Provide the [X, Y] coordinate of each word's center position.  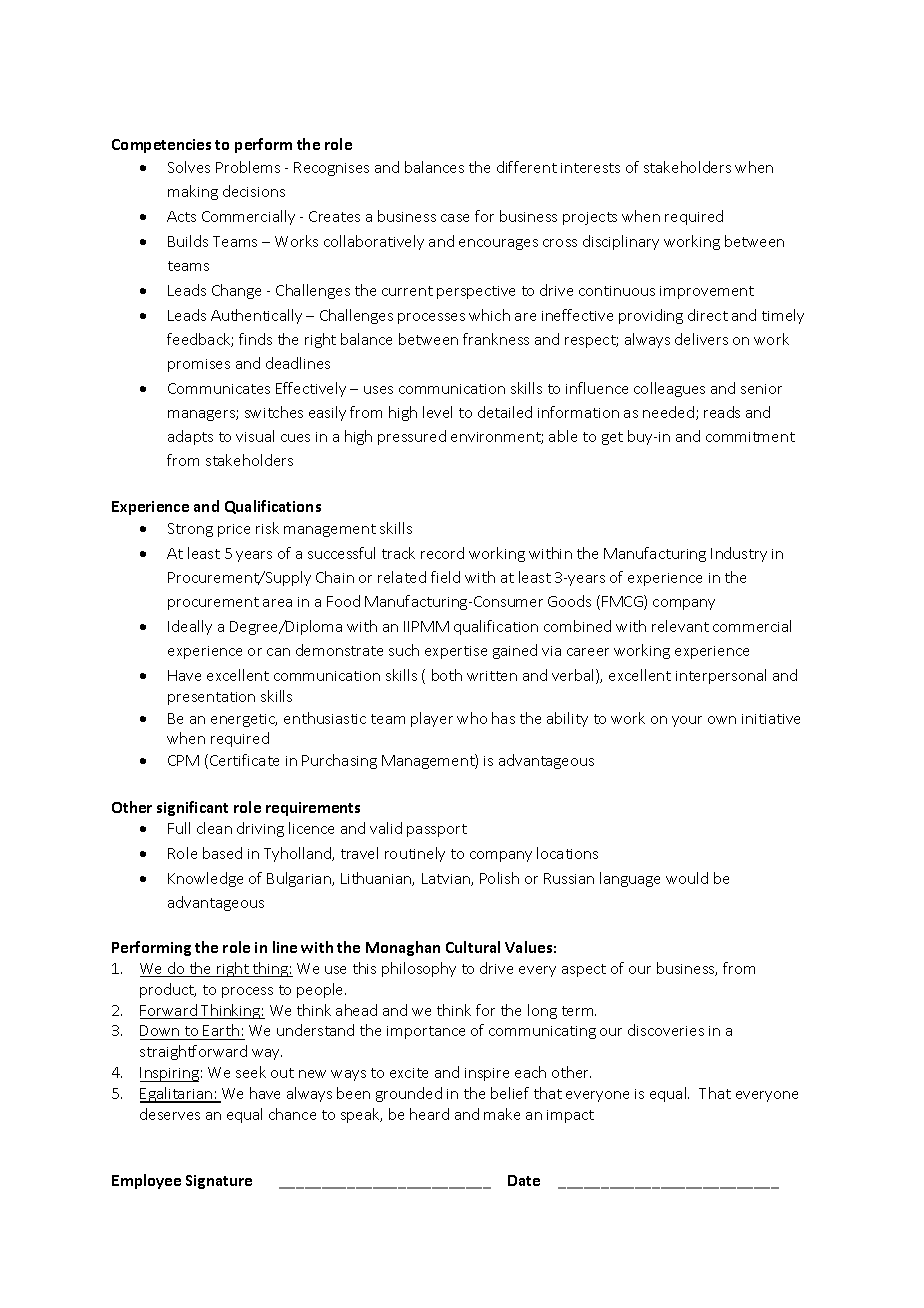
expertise [456, 652]
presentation [211, 698]
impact [570, 1116]
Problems [248, 167]
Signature [219, 1182]
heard [429, 1114]
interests [590, 168]
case [455, 218]
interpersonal [721, 676]
